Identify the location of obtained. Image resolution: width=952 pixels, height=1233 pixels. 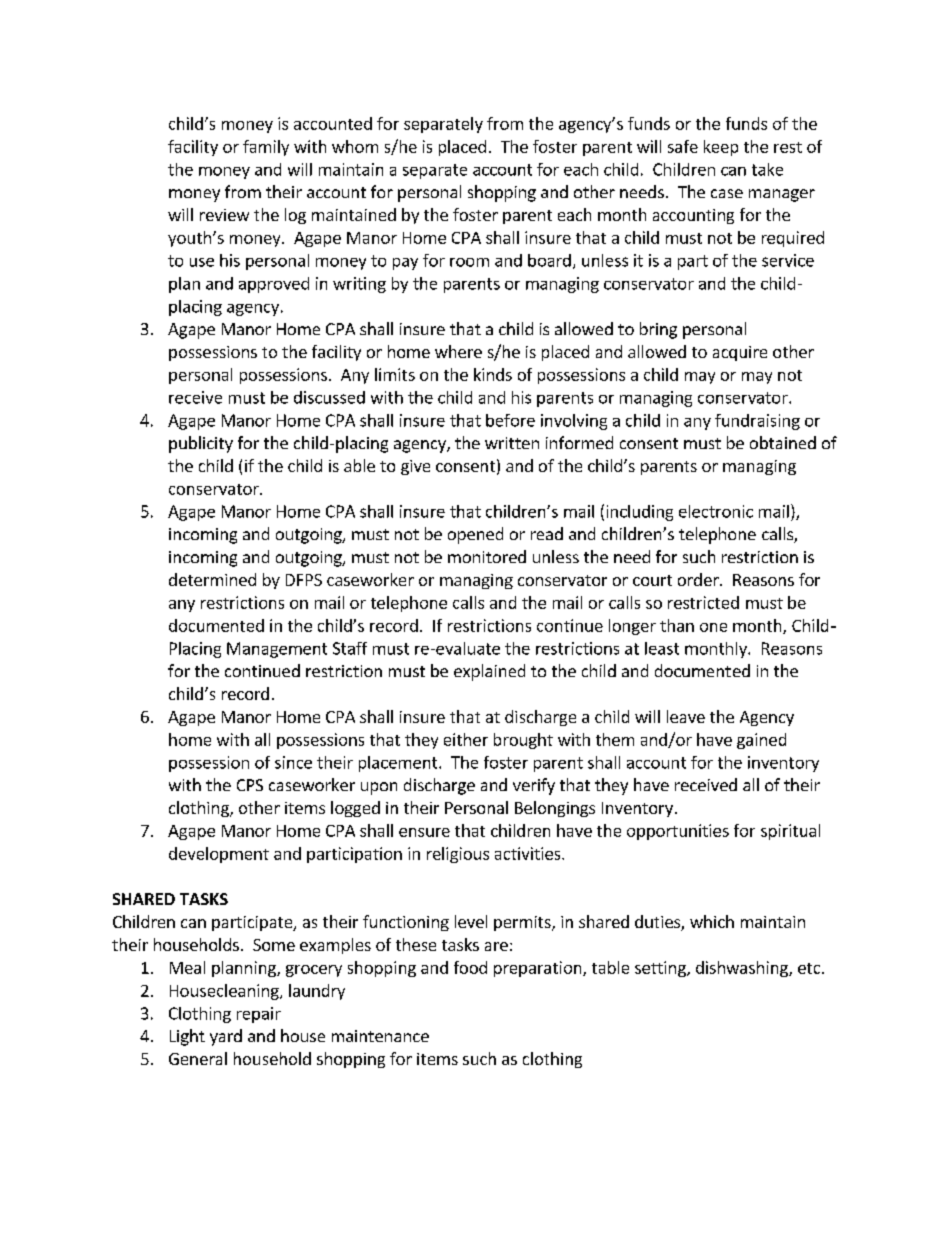
(783, 442).
